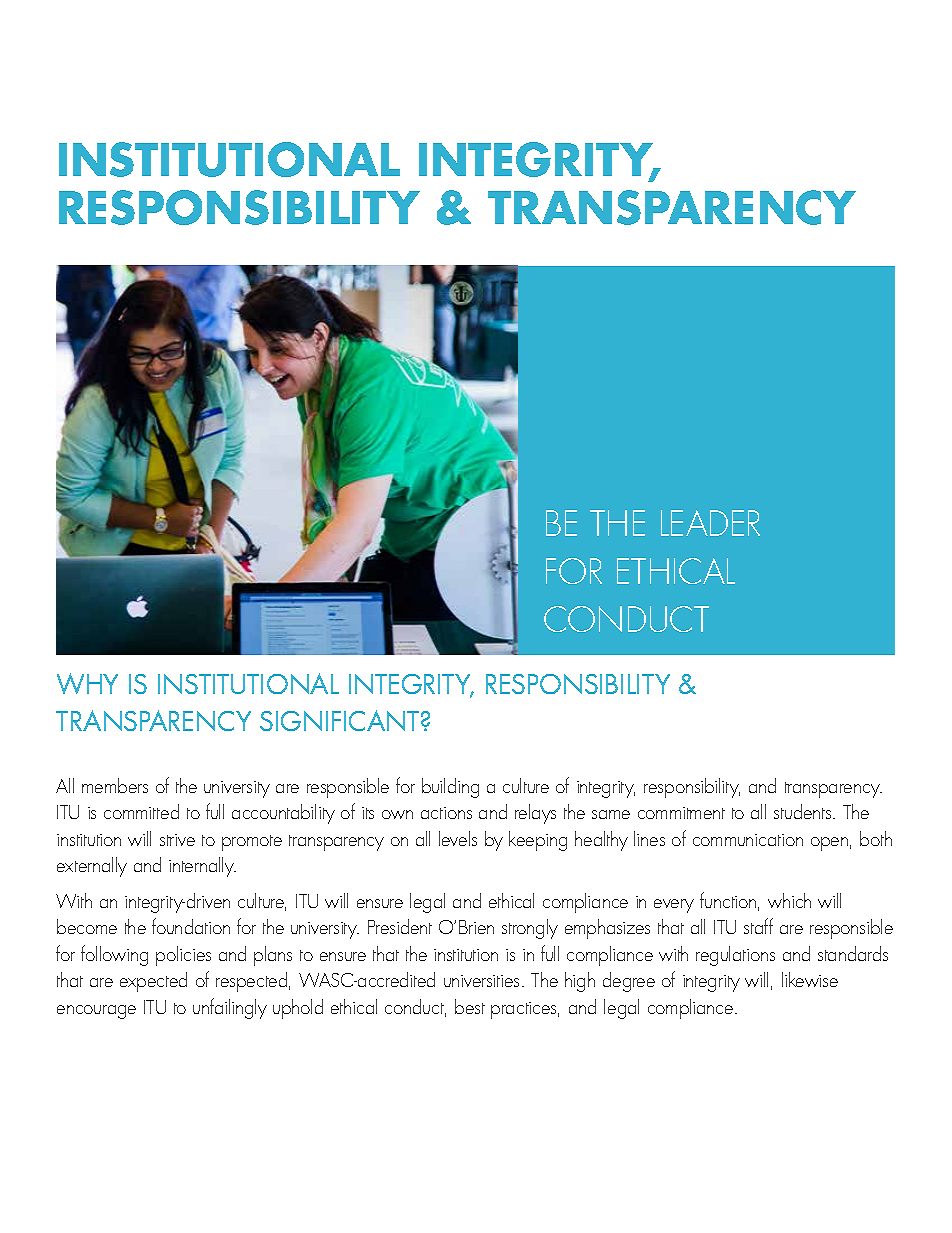  Describe the element at coordinates (810, 979) in the image. I see `likewise` at that location.
